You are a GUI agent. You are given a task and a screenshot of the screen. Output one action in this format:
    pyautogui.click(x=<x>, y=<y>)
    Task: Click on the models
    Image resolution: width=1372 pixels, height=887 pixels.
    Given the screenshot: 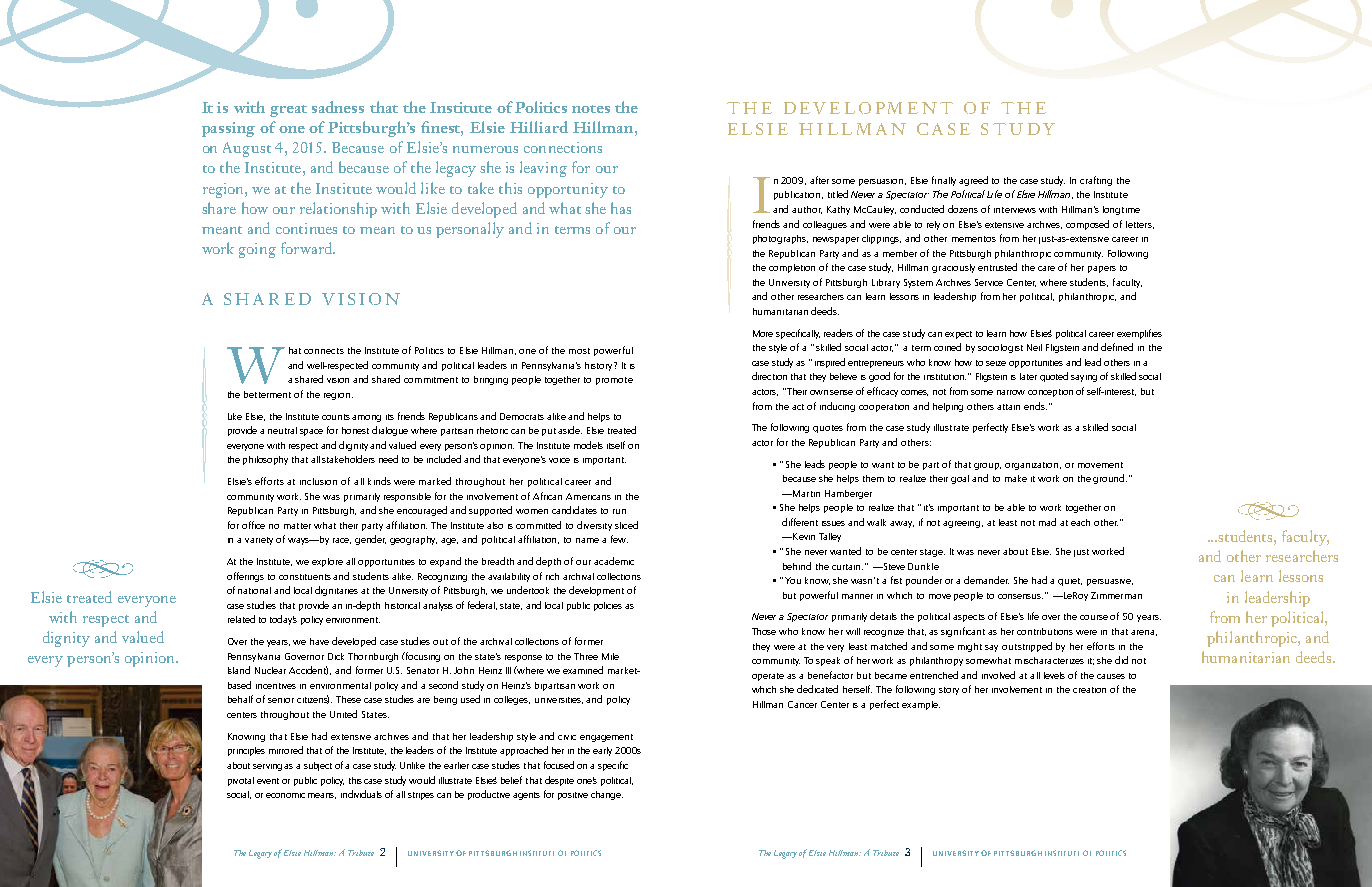 What is the action you would take?
    pyautogui.click(x=588, y=445)
